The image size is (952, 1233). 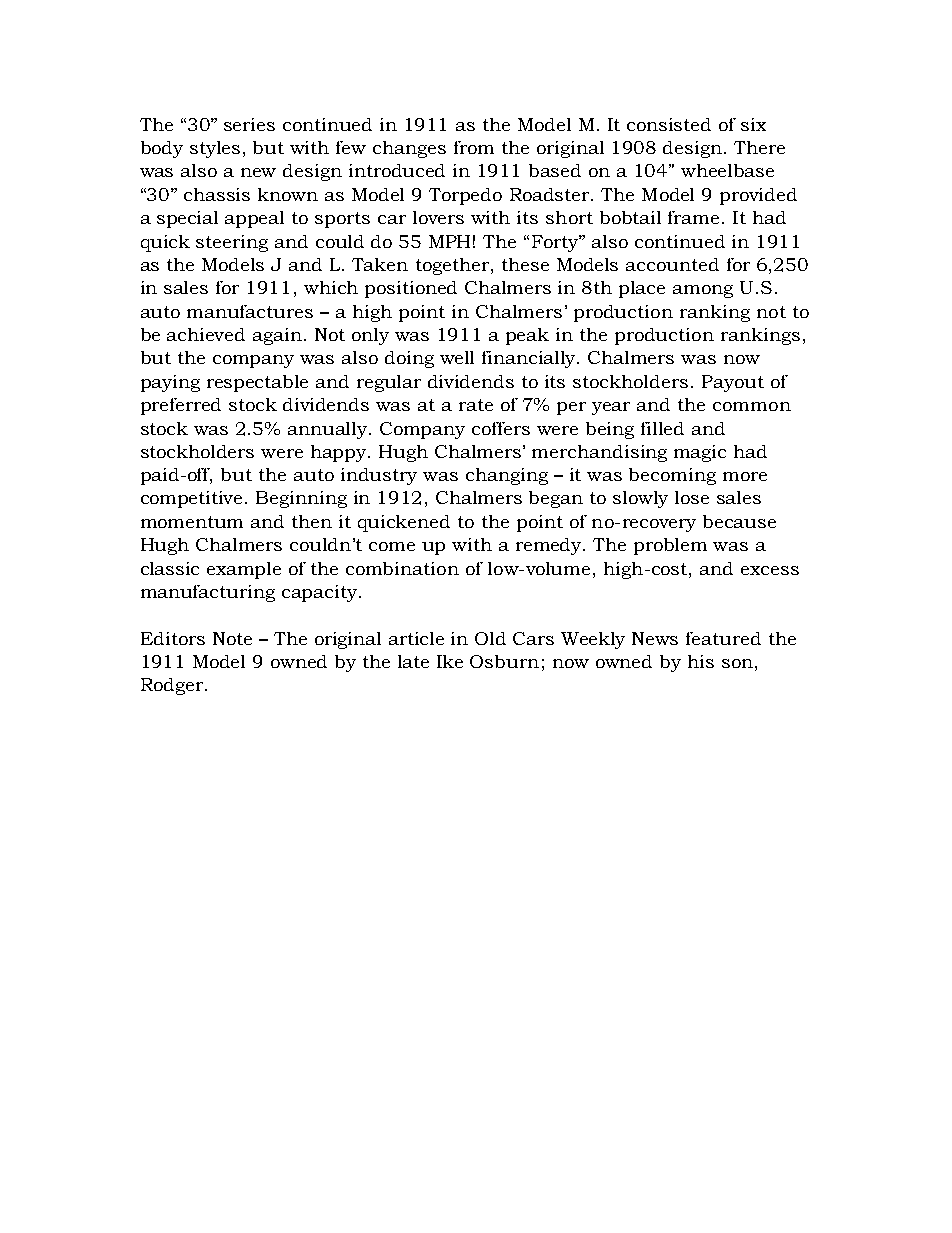 I want to click on problem, so click(x=670, y=546).
